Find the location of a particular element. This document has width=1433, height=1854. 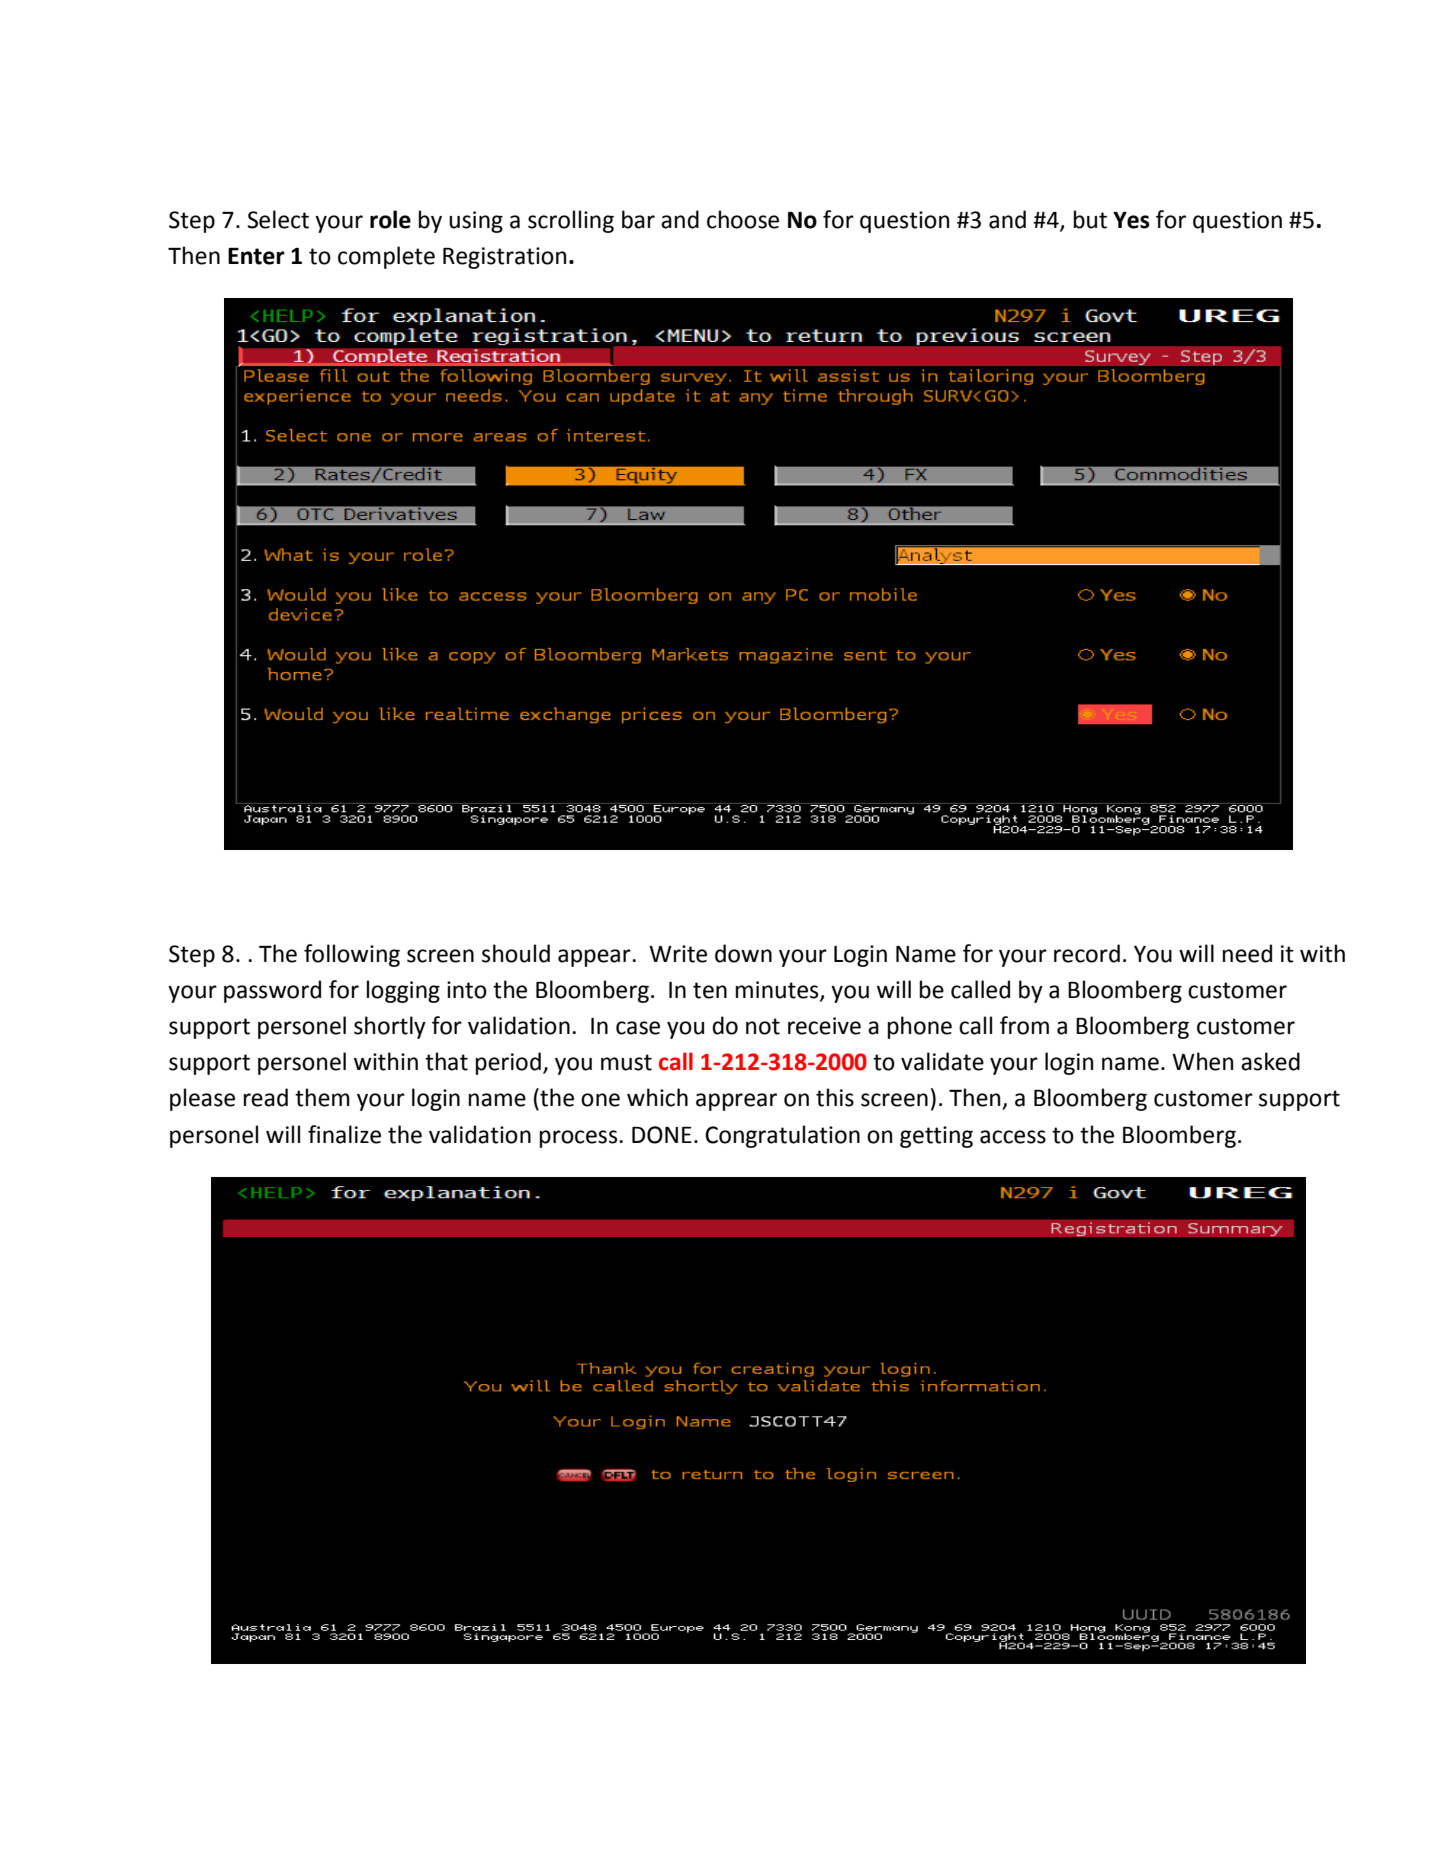

complete is located at coordinates (386, 257).
